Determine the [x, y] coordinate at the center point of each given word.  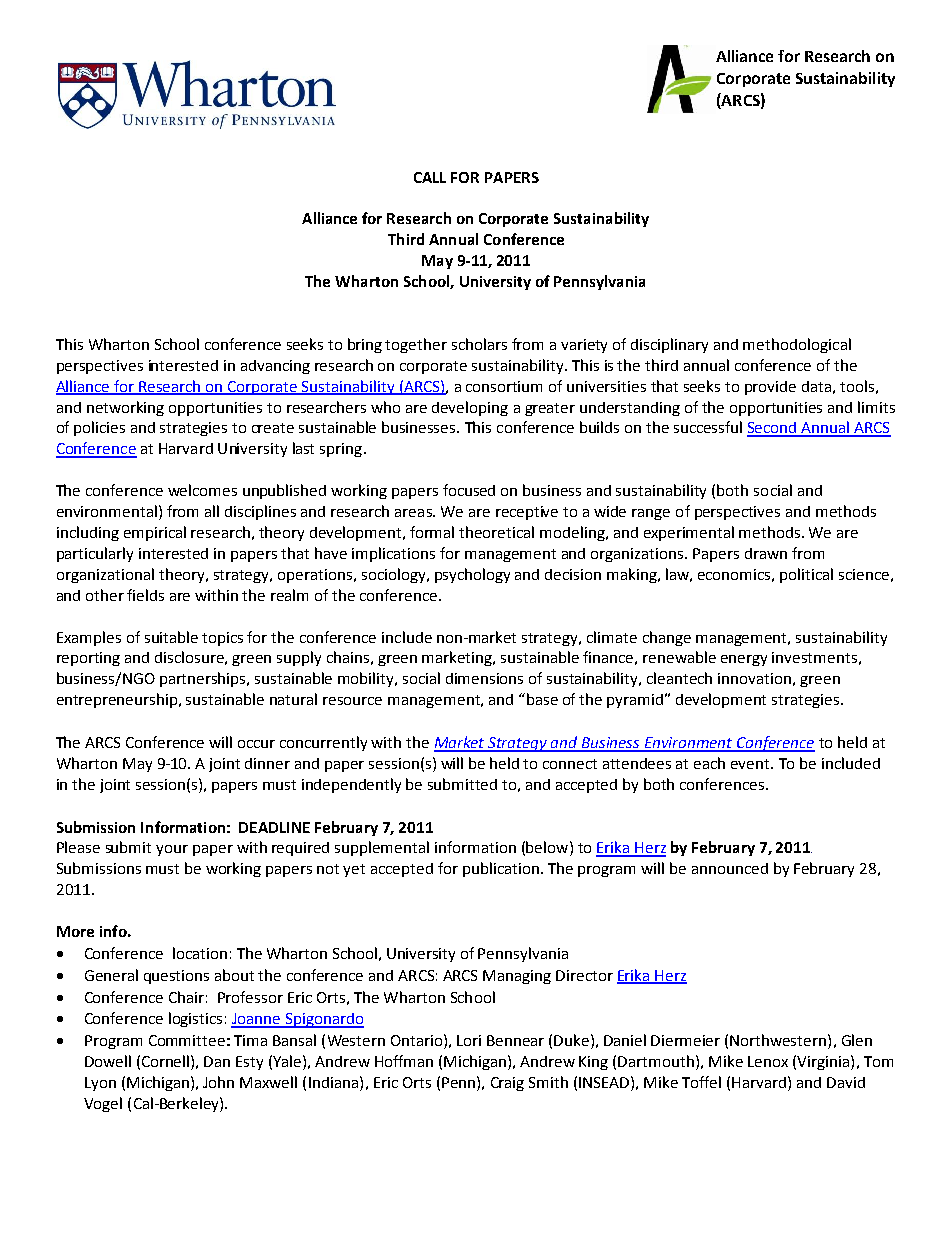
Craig [507, 1084]
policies [99, 428]
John [218, 1082]
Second [773, 429]
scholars [479, 344]
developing [470, 408]
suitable [171, 637]
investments [814, 657]
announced [730, 868]
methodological [797, 345]
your [172, 850]
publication [501, 869]
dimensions [484, 678]
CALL [430, 177]
